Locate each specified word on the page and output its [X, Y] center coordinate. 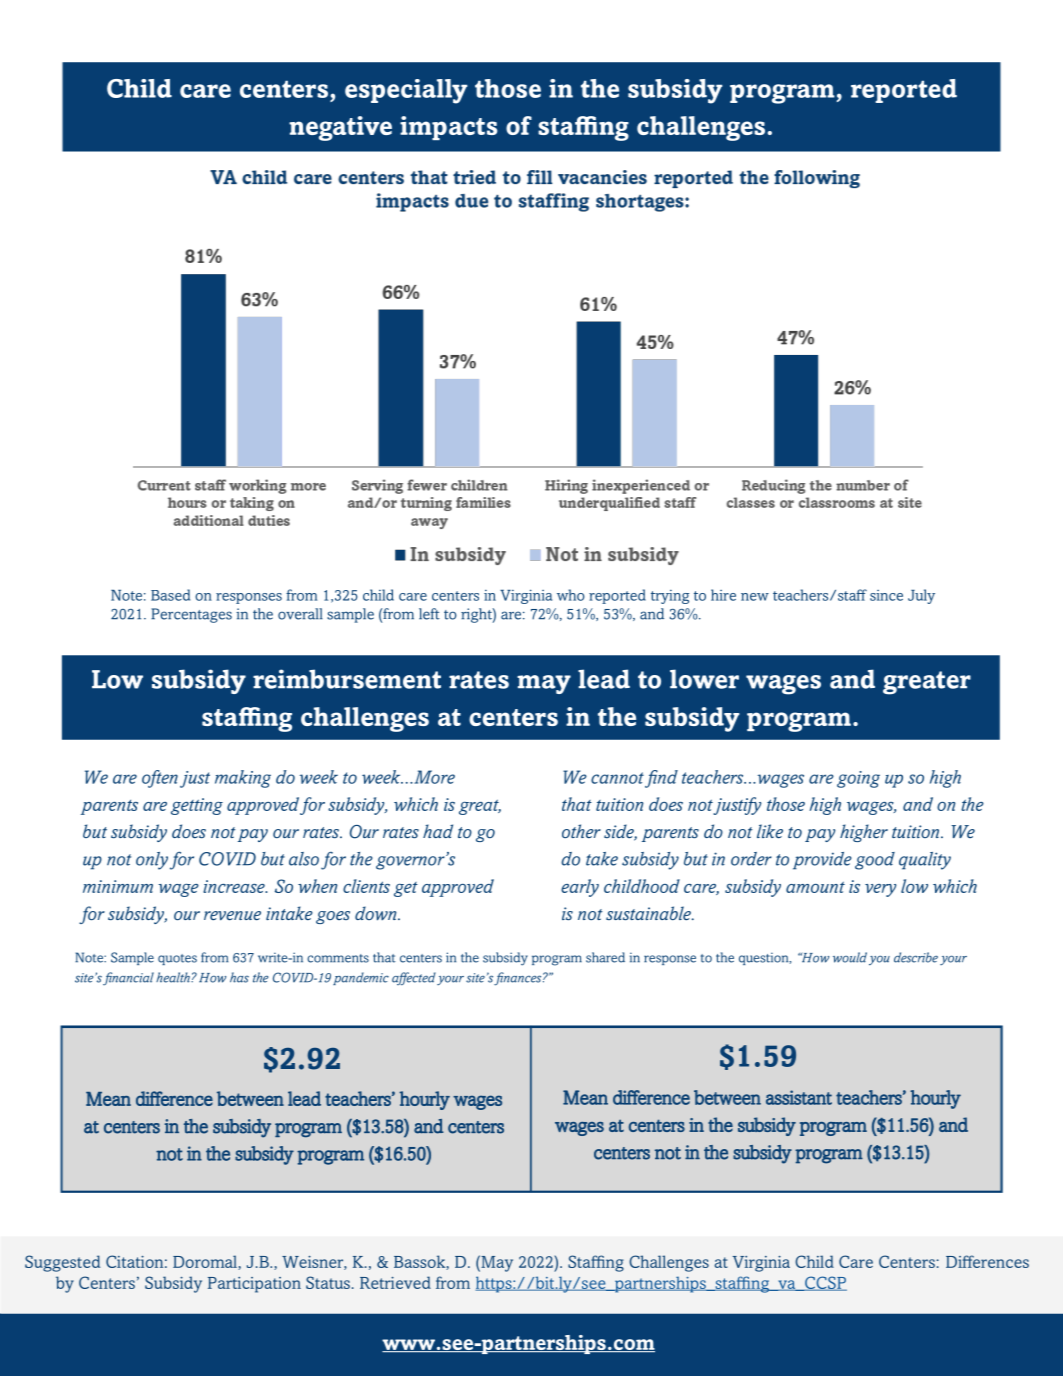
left [429, 614]
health [174, 977]
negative [340, 128]
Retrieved [395, 1282]
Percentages [191, 615]
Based [170, 595]
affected [414, 978]
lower [704, 679]
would [850, 957]
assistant [799, 1097]
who [571, 595]
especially [406, 91]
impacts [448, 128]
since [886, 595]
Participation [254, 1285]
